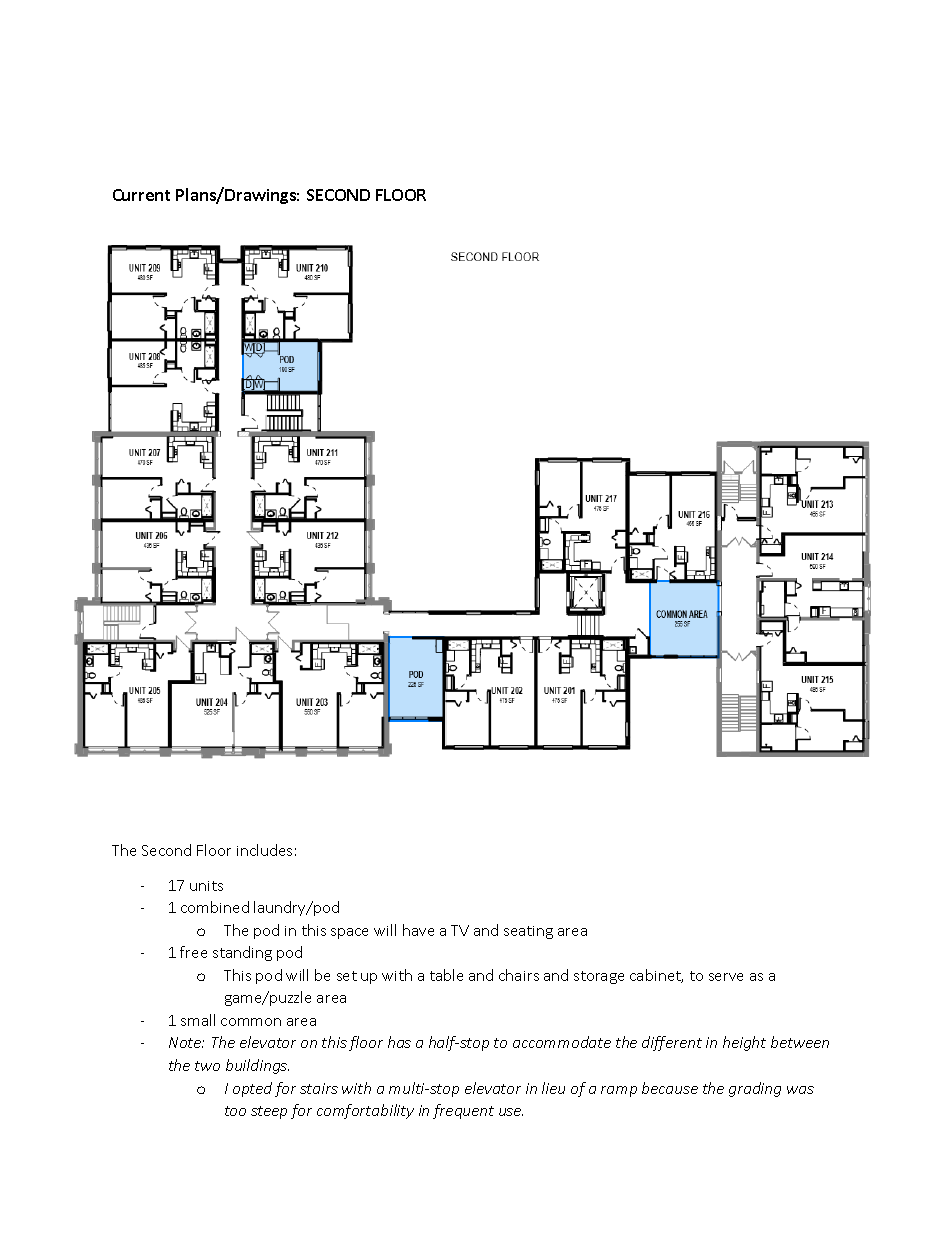 The width and height of the page is (952, 1233). What do you see at coordinates (726, 977) in the page?
I see `serve` at bounding box center [726, 977].
